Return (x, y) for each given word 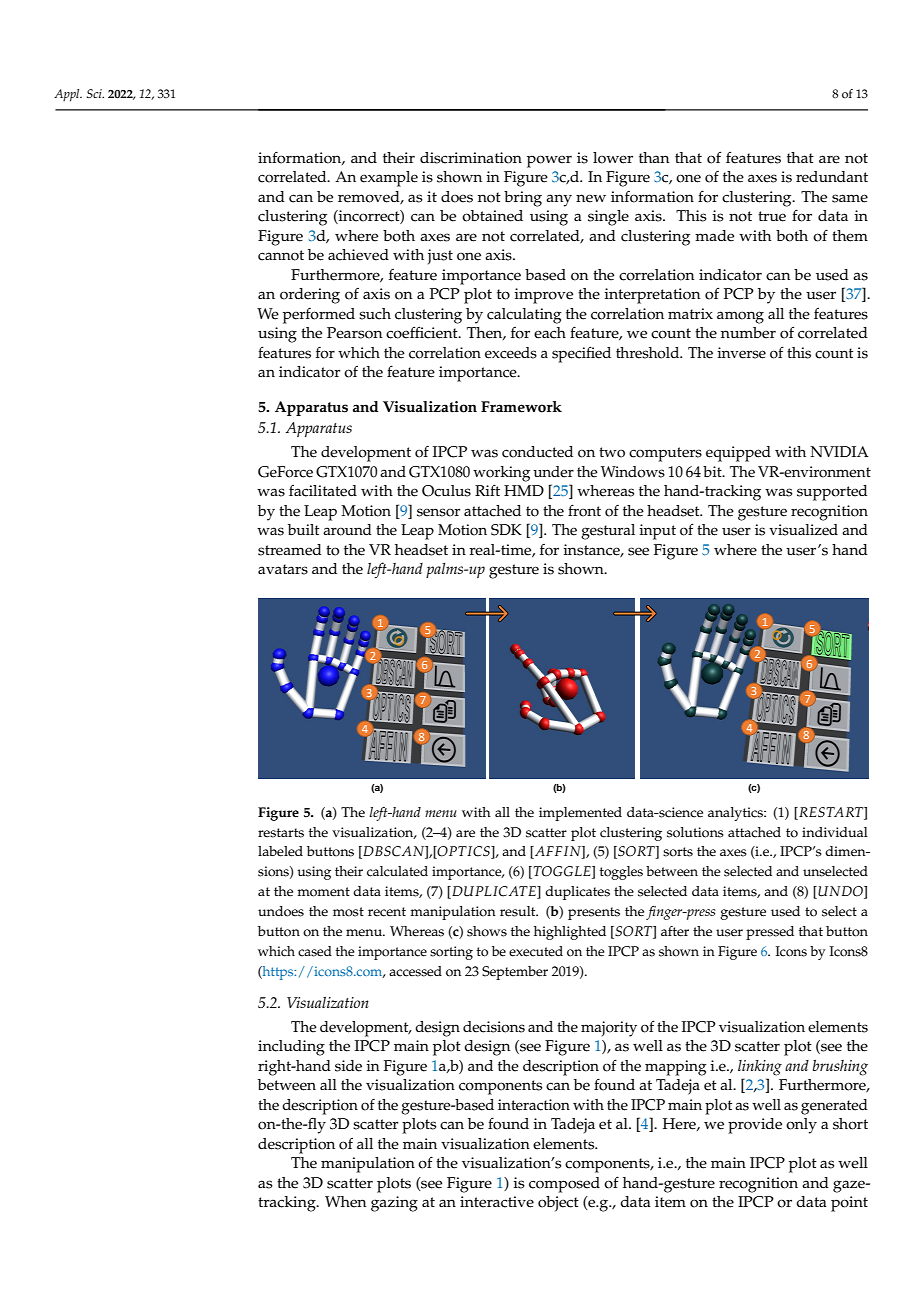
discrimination (471, 158)
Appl (68, 95)
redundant (832, 177)
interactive (497, 1202)
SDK (506, 530)
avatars (283, 569)
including (291, 1048)
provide (755, 1126)
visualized (803, 530)
